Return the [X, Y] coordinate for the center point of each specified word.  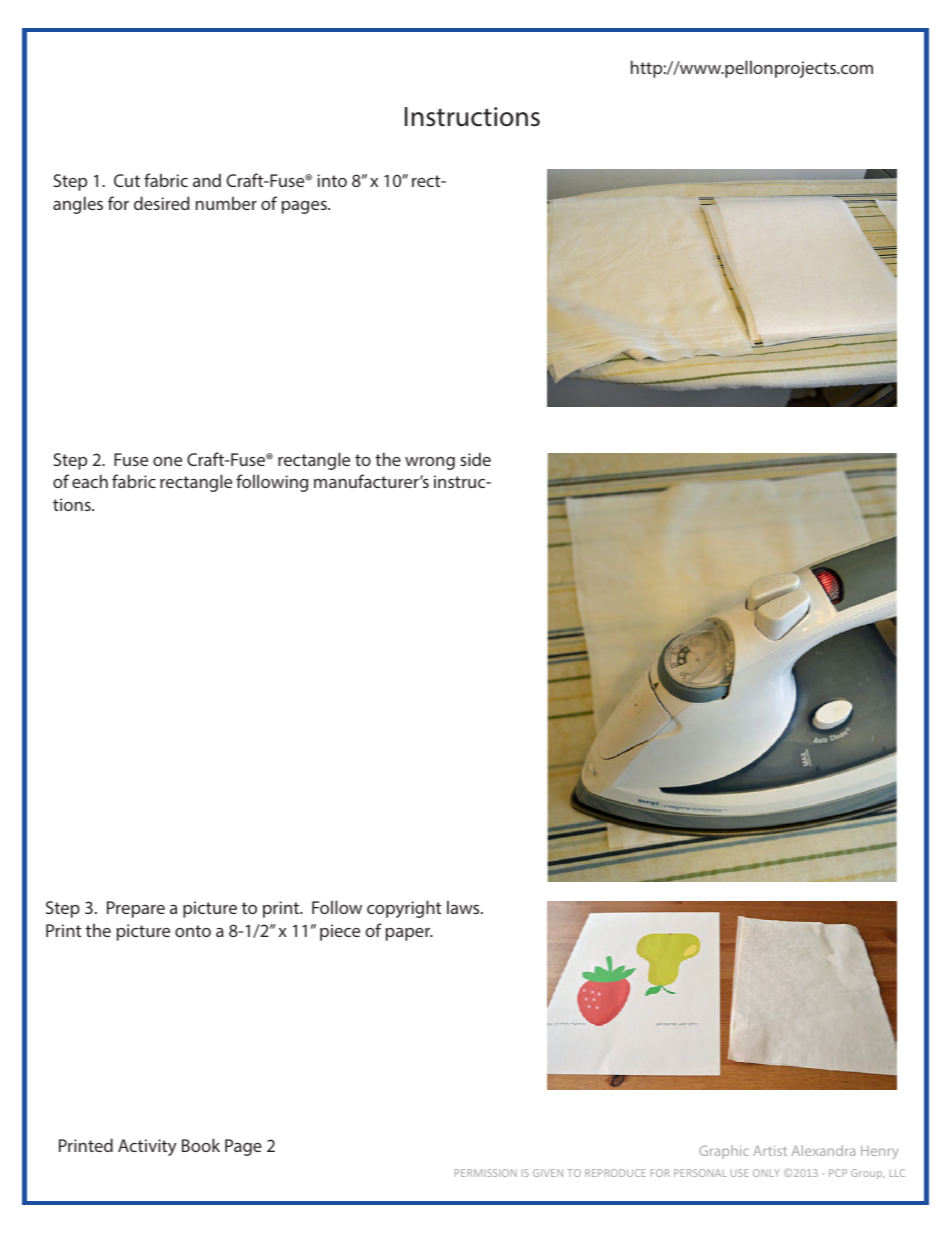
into [332, 180]
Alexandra [823, 1150]
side [475, 459]
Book [201, 1145]
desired [162, 203]
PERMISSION [485, 1173]
